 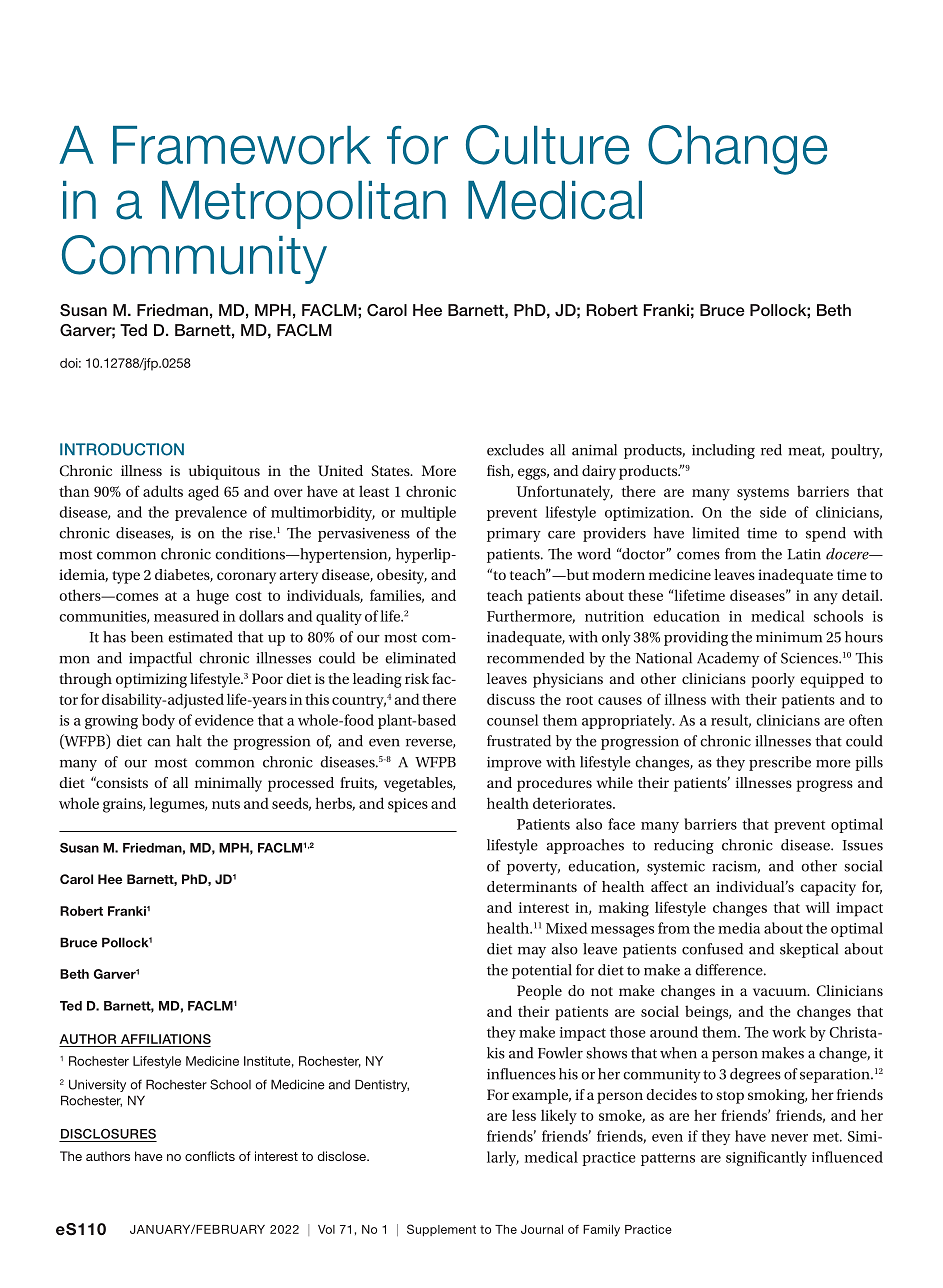 I want to click on Culture, so click(x=547, y=145).
